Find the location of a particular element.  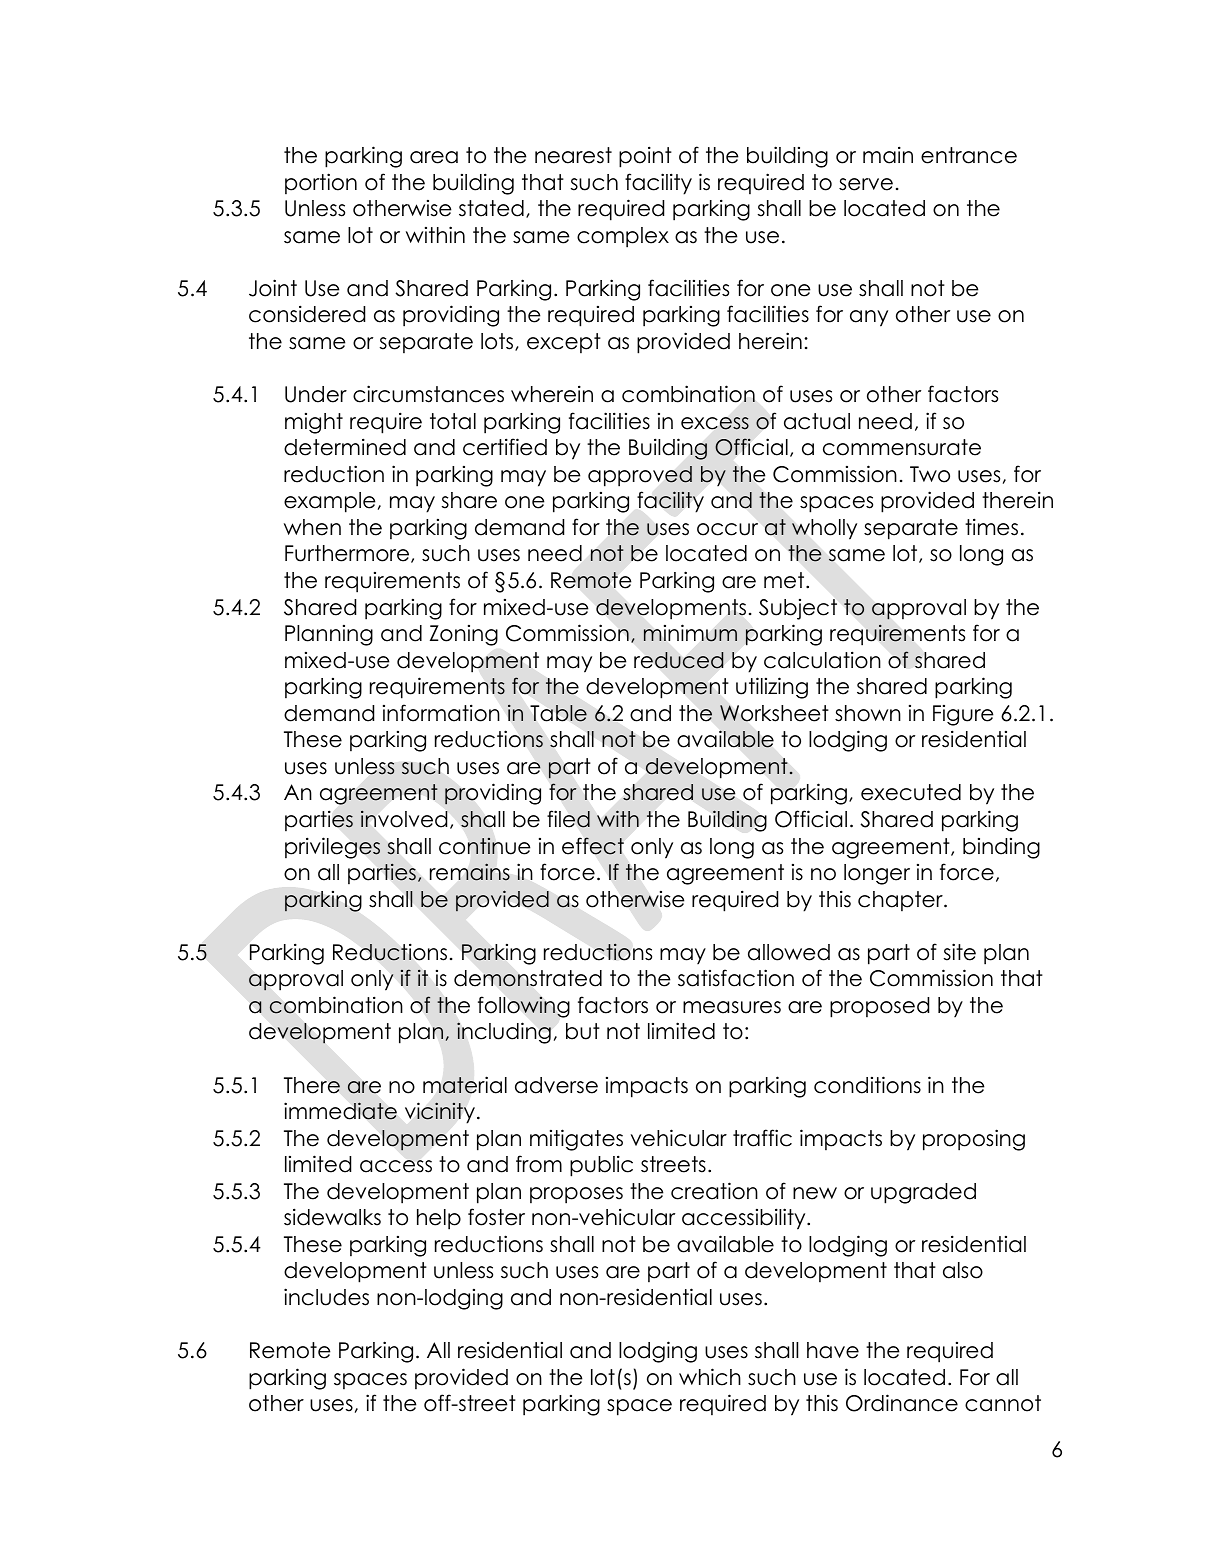

point is located at coordinates (645, 157).
